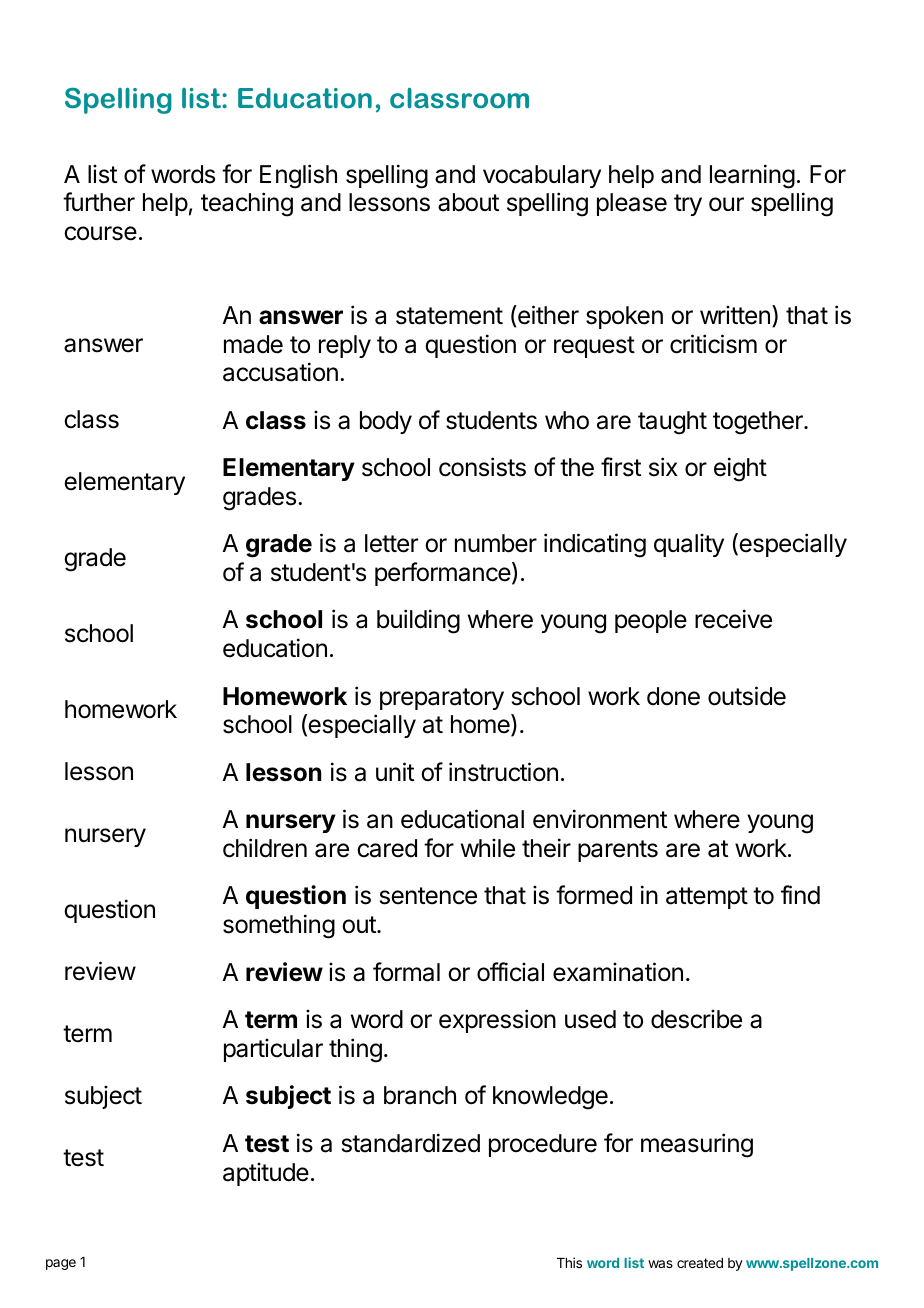 This document has height=1308, width=924. I want to click on children, so click(265, 848).
